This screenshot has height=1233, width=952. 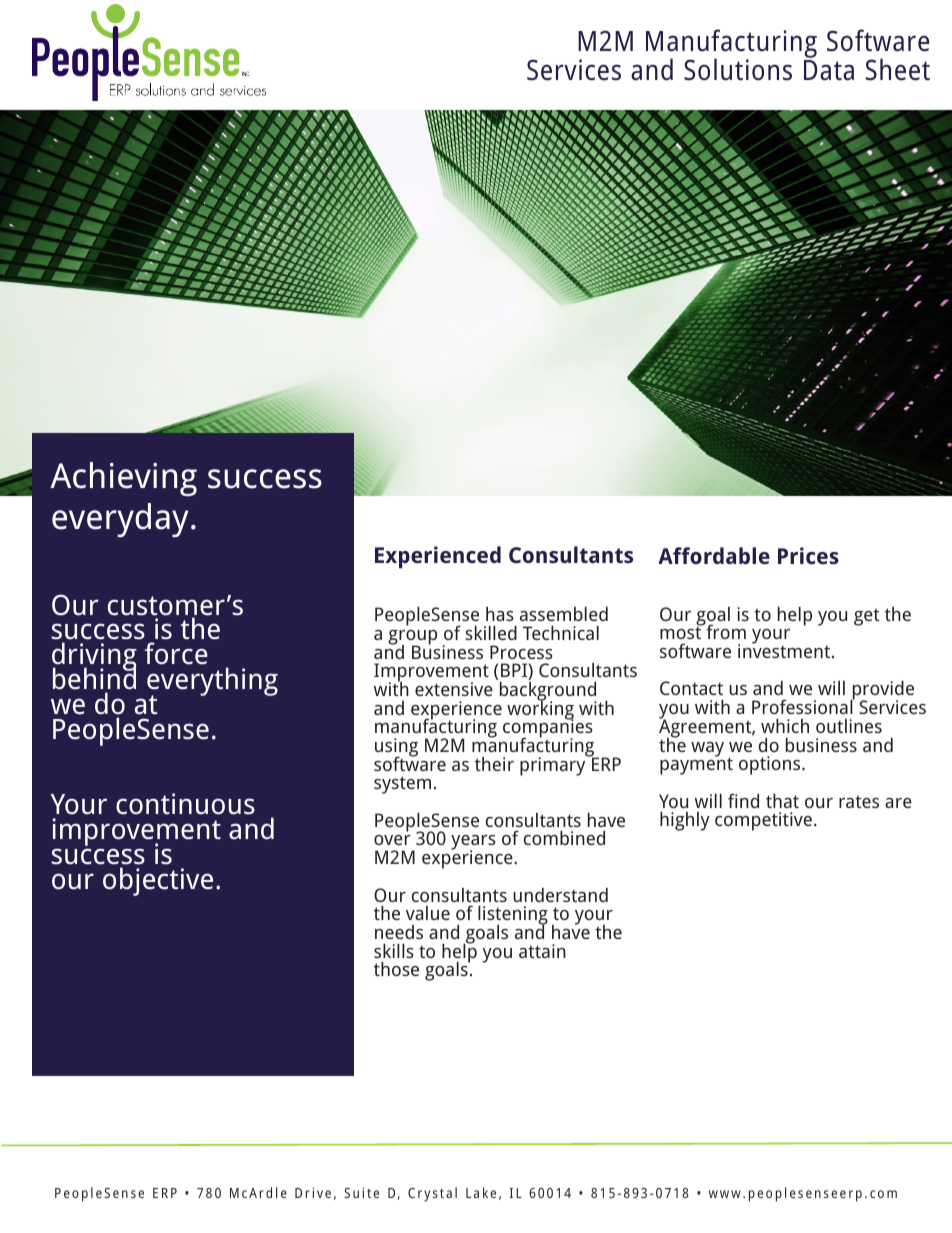 What do you see at coordinates (185, 804) in the screenshot?
I see `continuous` at bounding box center [185, 804].
